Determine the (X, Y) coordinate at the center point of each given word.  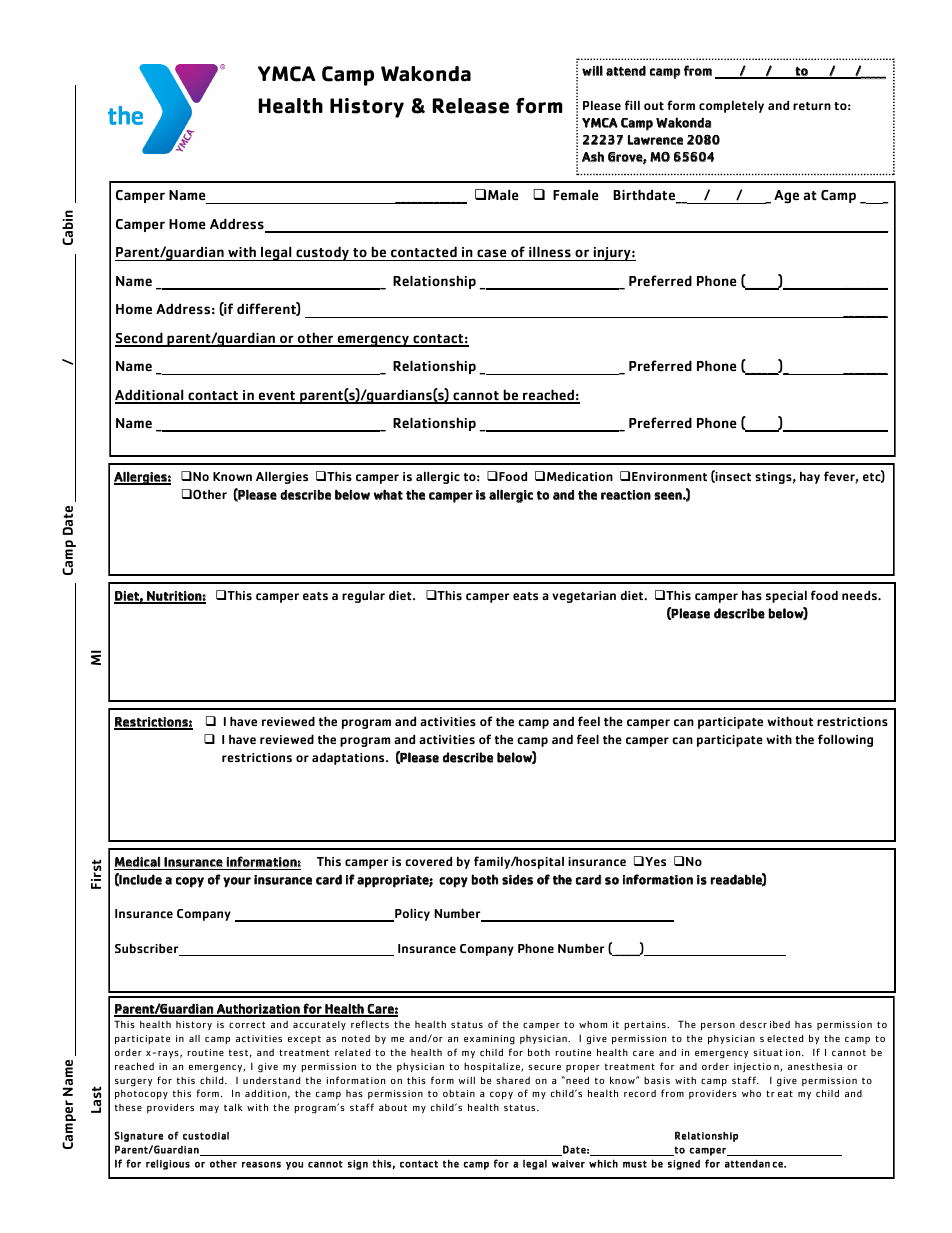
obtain (459, 1093)
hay (810, 477)
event (277, 397)
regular (363, 596)
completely (731, 106)
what (388, 494)
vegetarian (584, 597)
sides (517, 879)
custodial (206, 1136)
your (237, 882)
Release (471, 106)
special (786, 596)
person (718, 1026)
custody (322, 253)
